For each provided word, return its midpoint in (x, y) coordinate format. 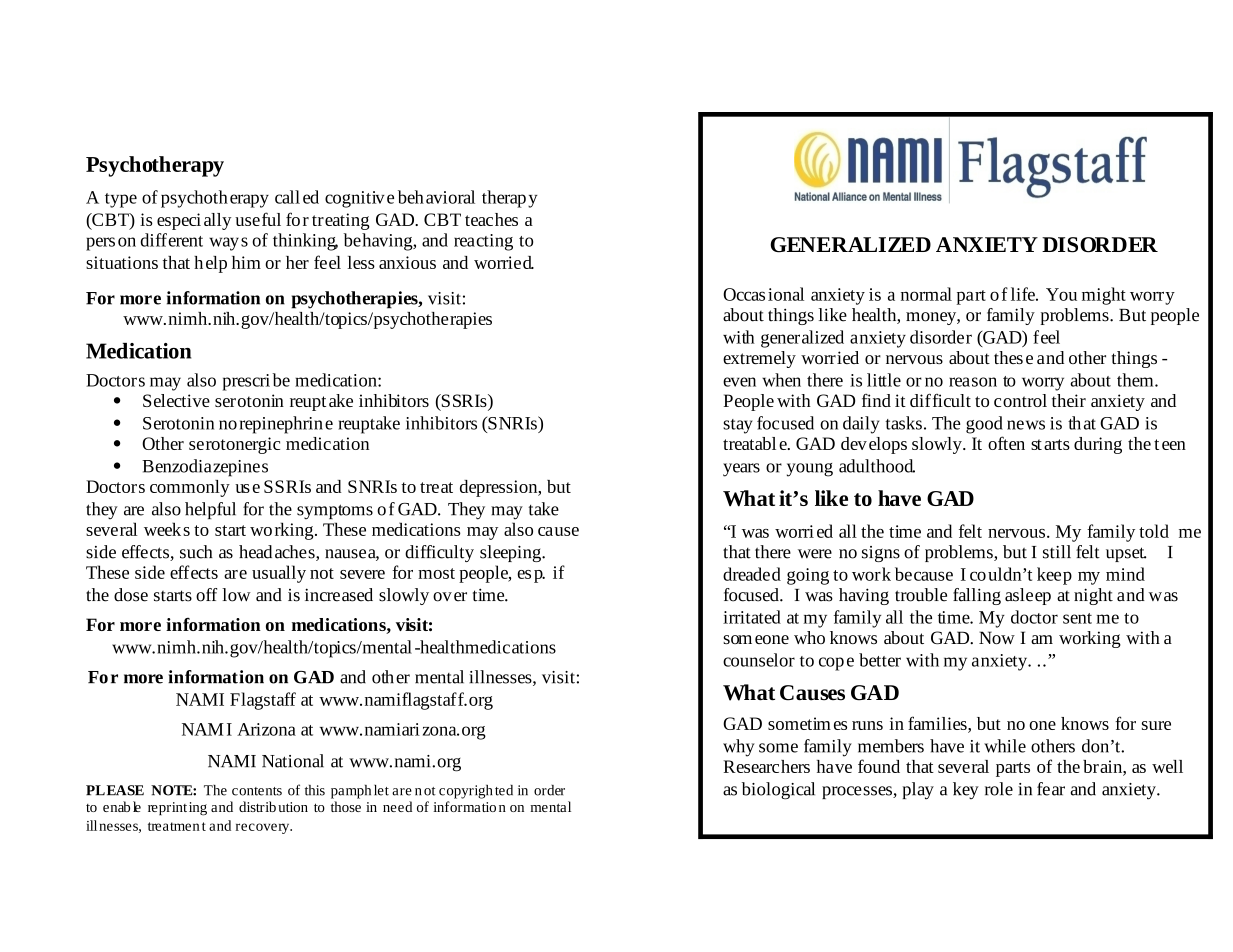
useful (258, 219)
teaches (491, 219)
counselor (759, 660)
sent (1077, 618)
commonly (190, 488)
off (206, 595)
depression (500, 488)
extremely (759, 359)
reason (973, 382)
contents (257, 791)
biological (778, 791)
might (1104, 296)
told (1154, 531)
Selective (176, 400)
